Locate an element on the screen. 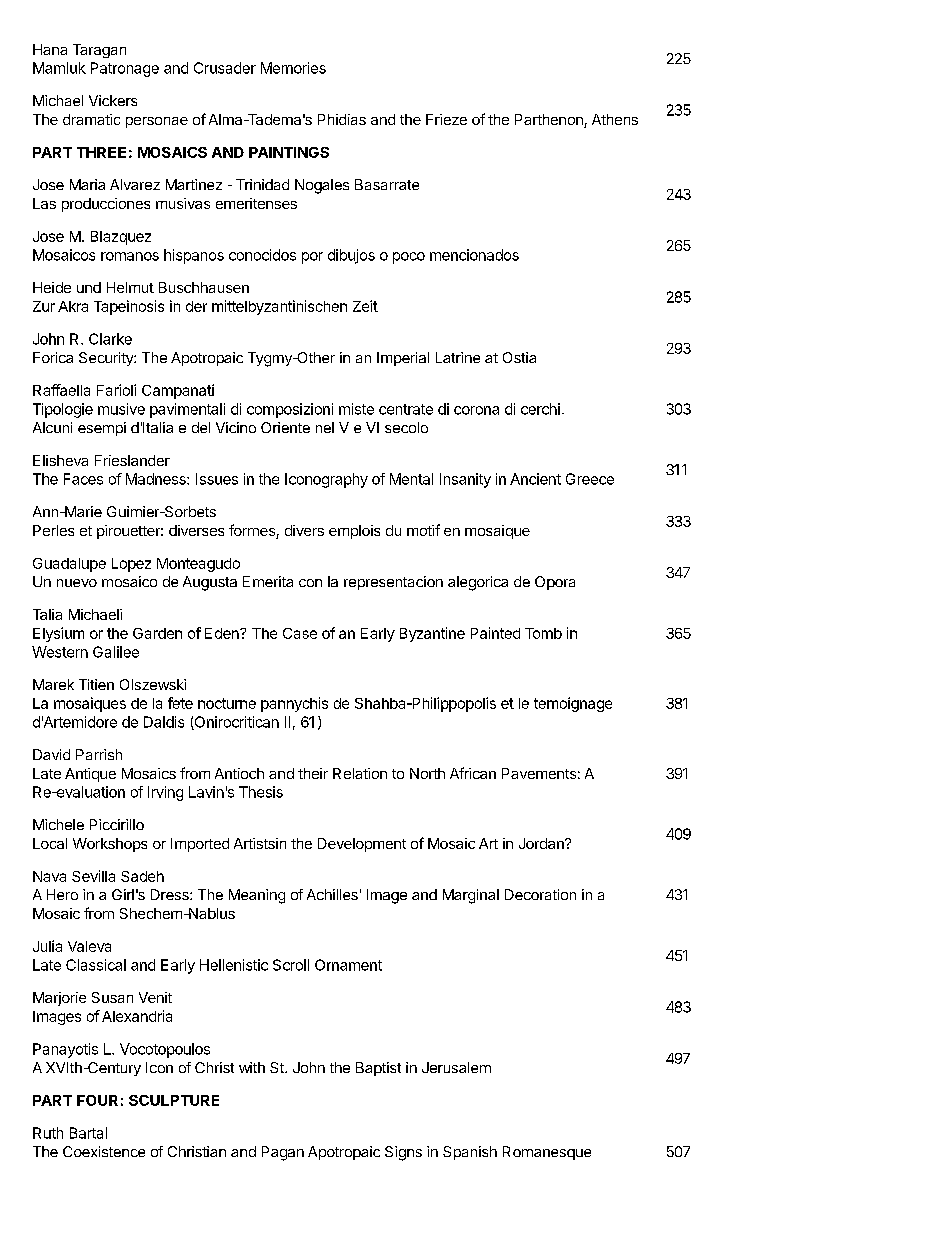  Case is located at coordinates (300, 633).
